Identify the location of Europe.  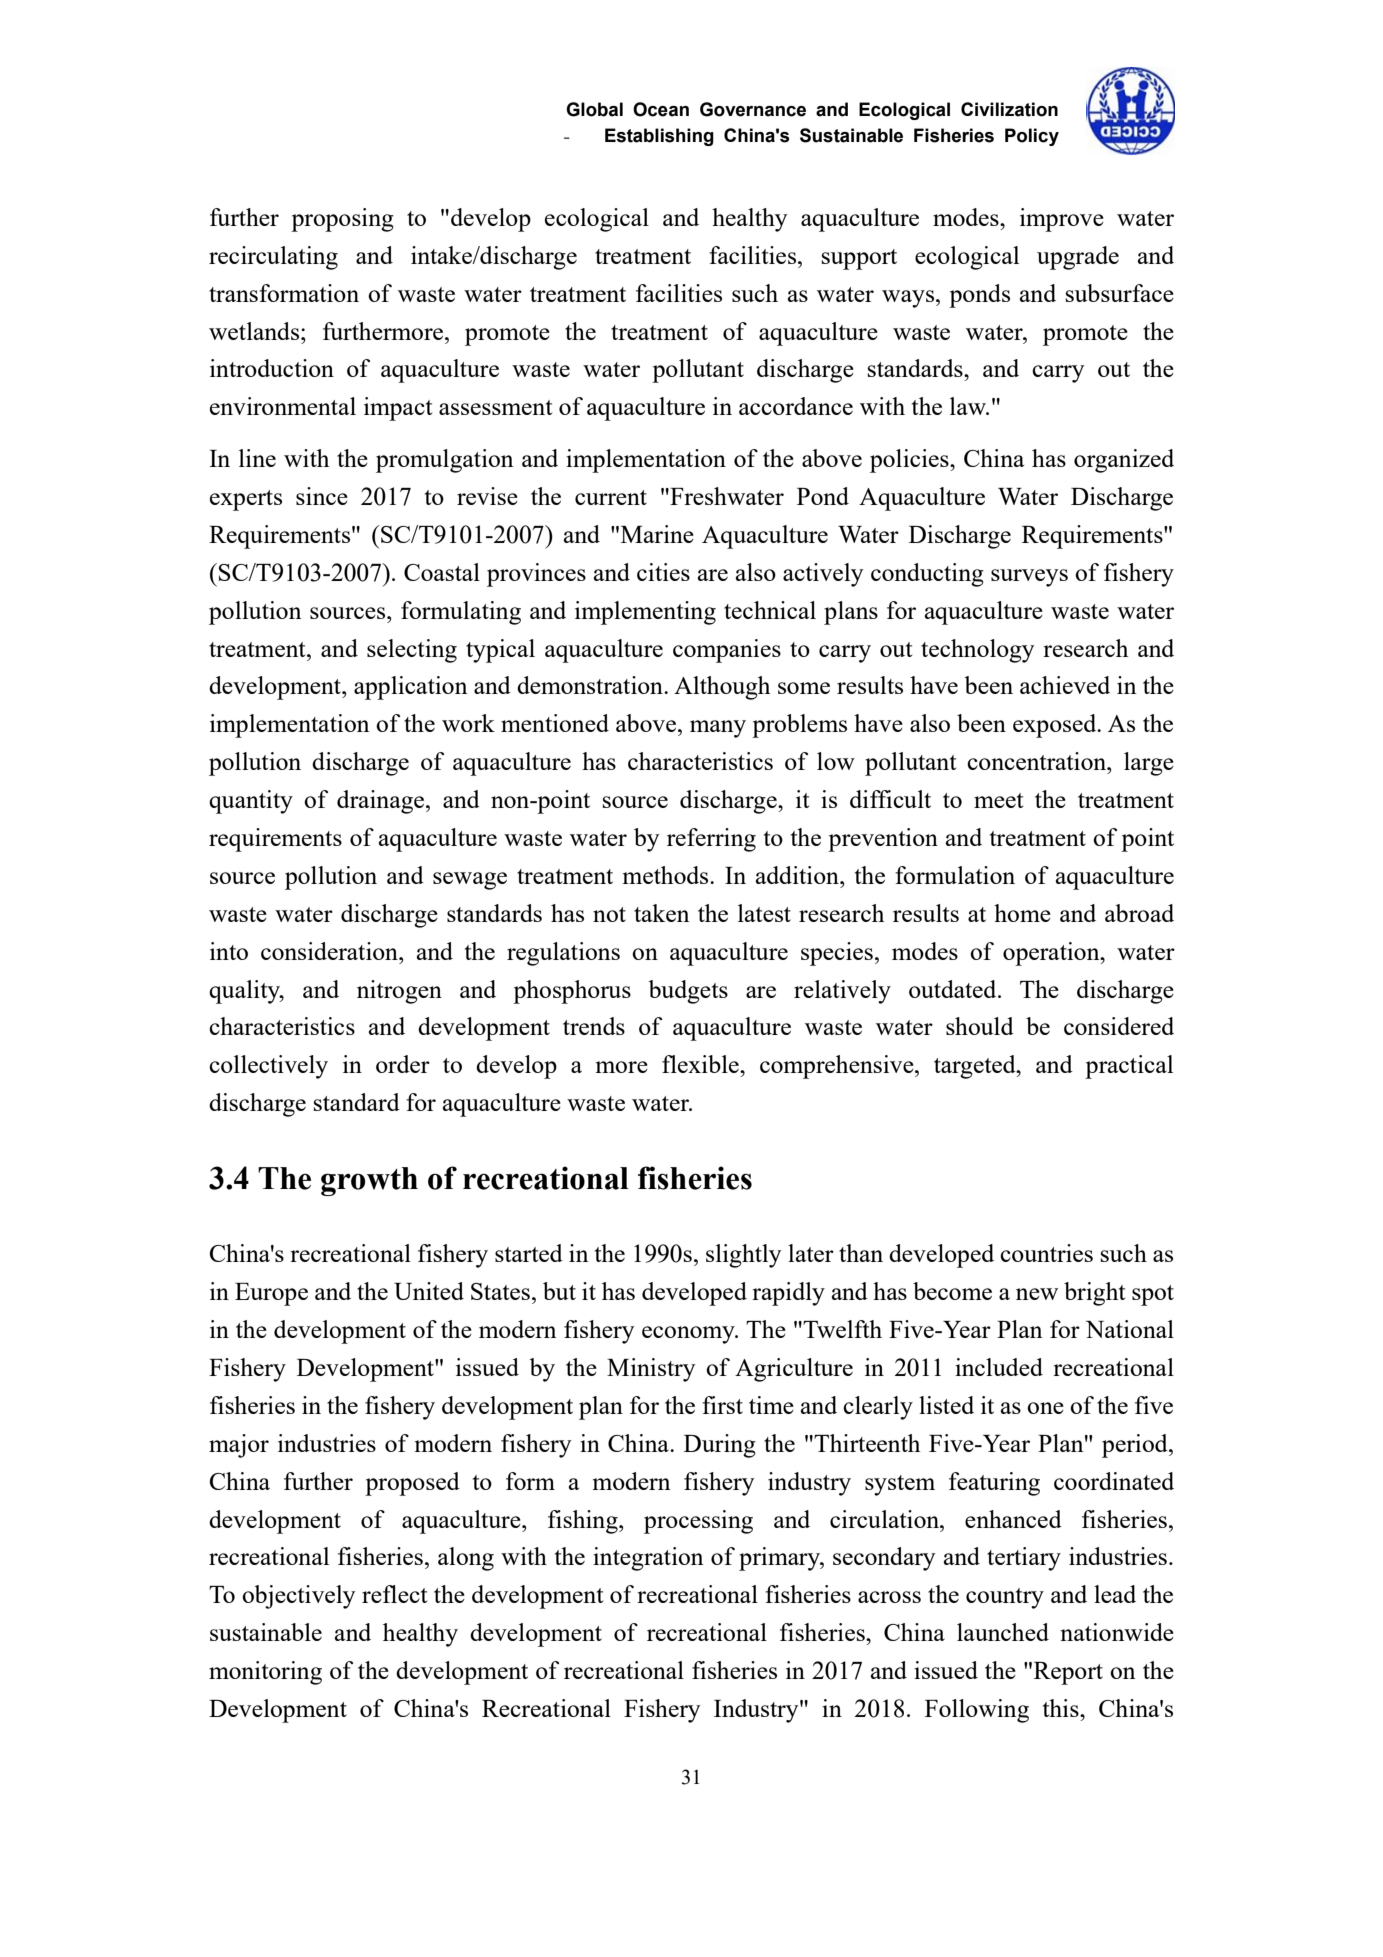
(271, 1294).
